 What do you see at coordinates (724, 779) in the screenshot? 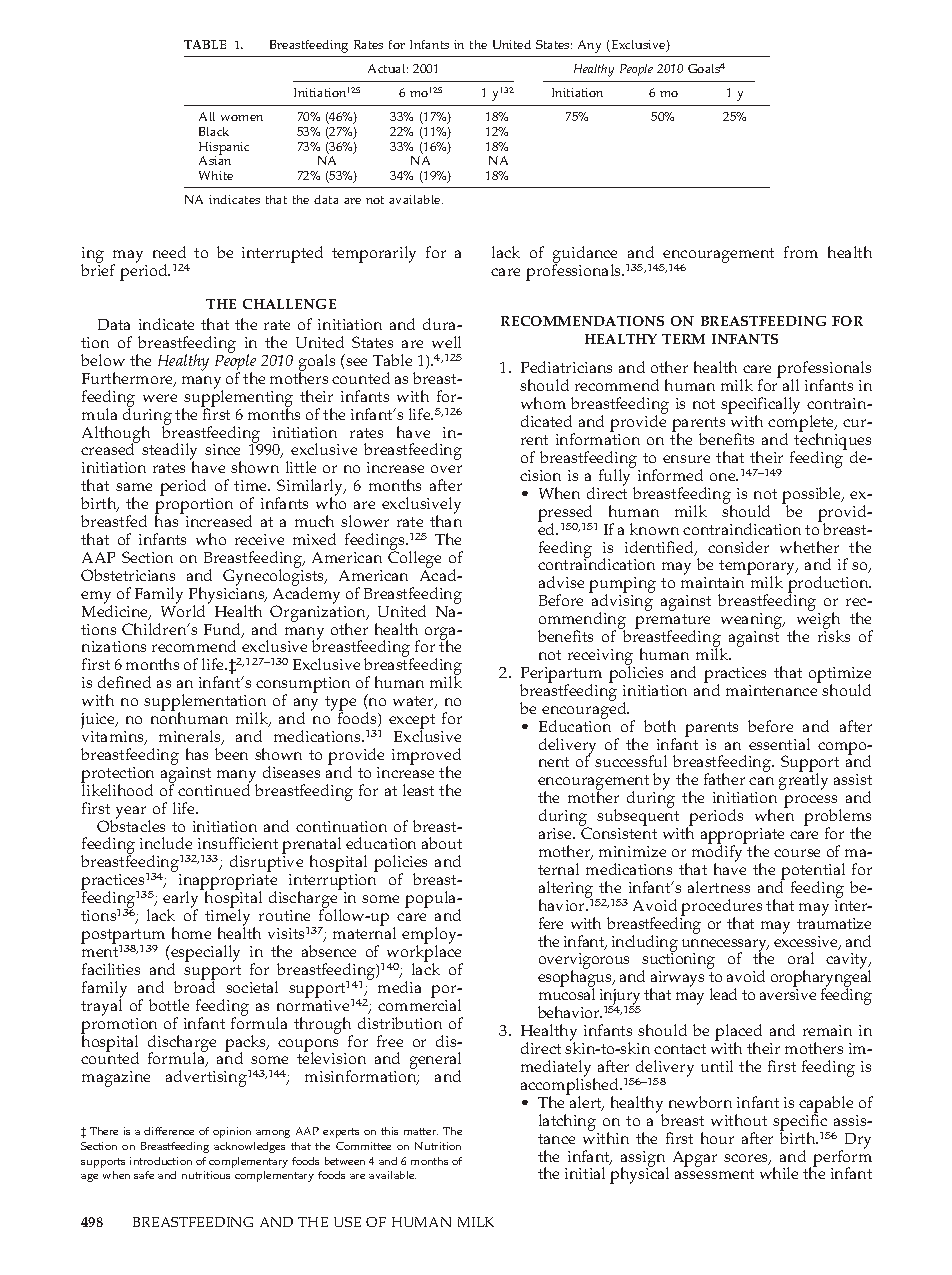
I see `father` at bounding box center [724, 779].
